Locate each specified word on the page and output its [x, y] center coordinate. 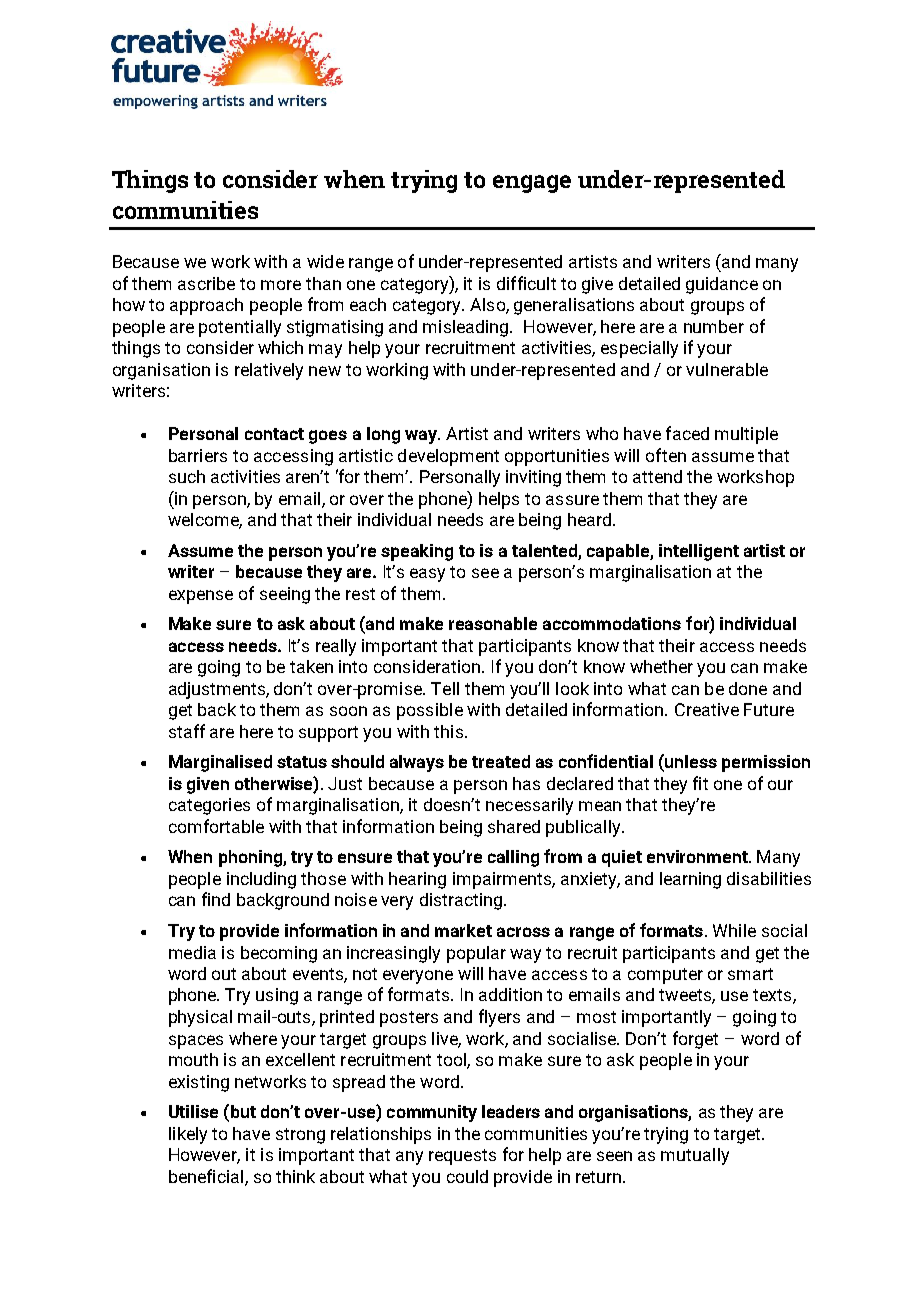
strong [300, 1136]
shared [514, 826]
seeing [285, 595]
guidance [722, 285]
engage [532, 184]
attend [657, 476]
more [281, 285]
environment [698, 856]
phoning [251, 858]
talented [544, 550]
